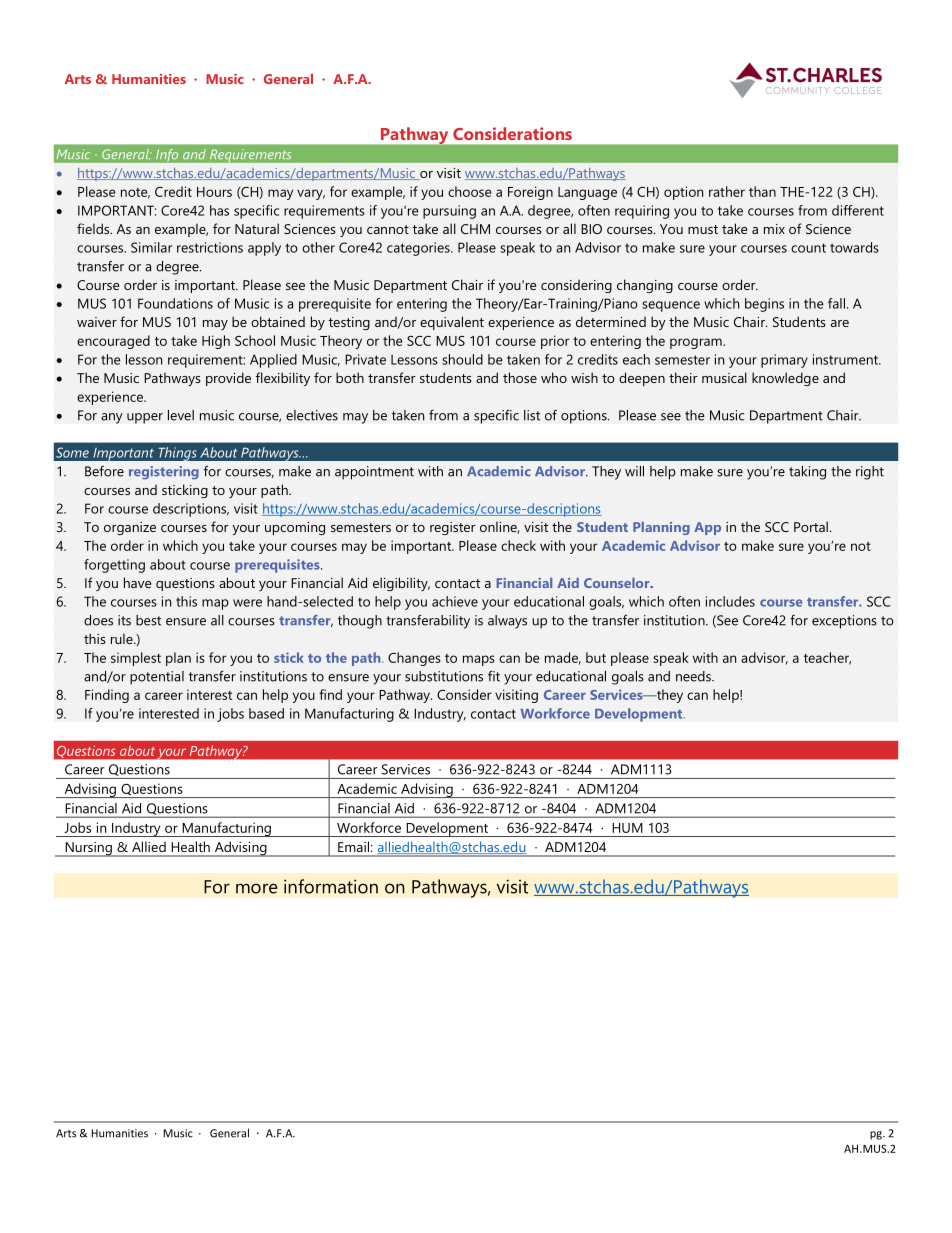  What do you see at coordinates (449, 212) in the document?
I see `pursuing` at bounding box center [449, 212].
